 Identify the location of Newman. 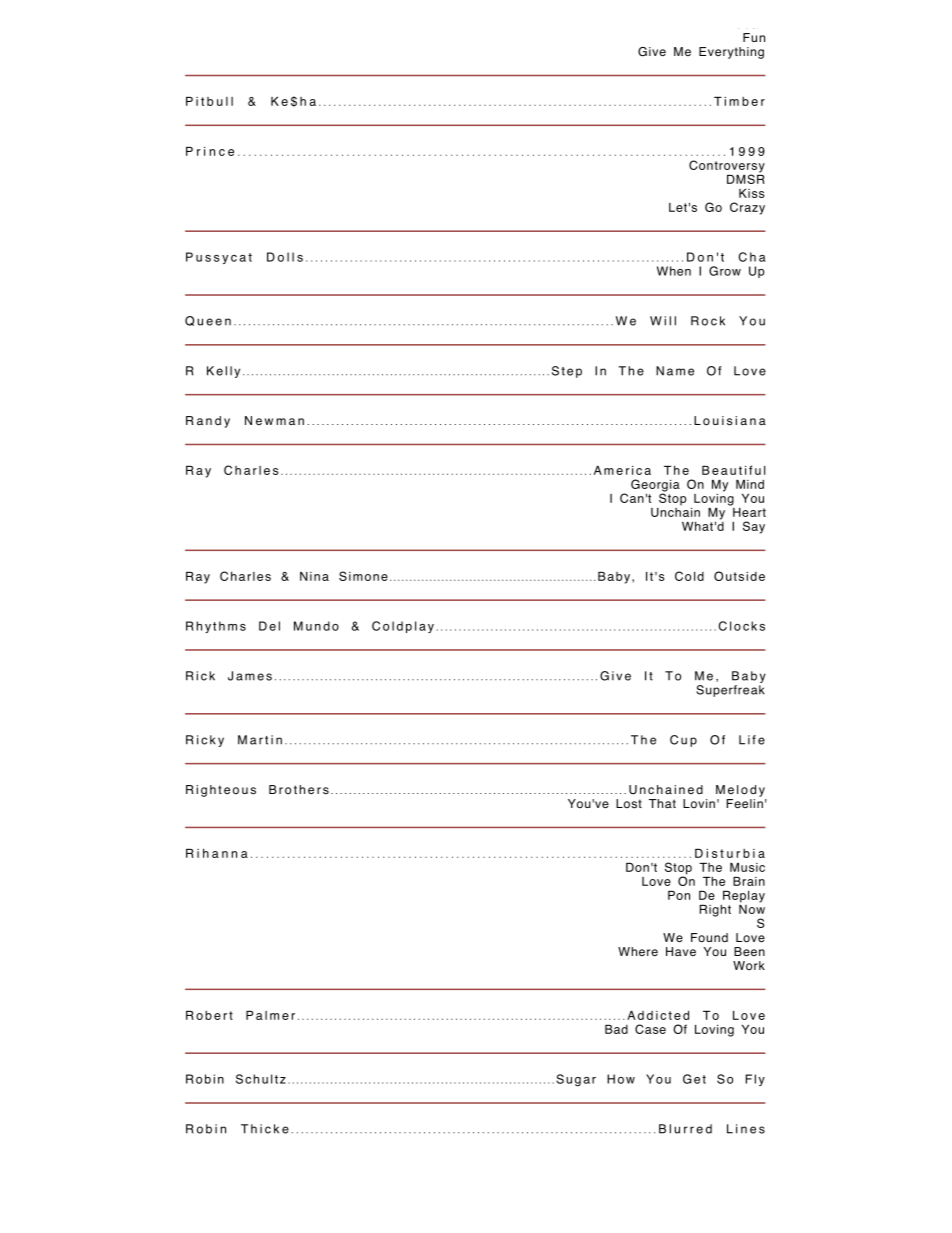
(274, 420).
